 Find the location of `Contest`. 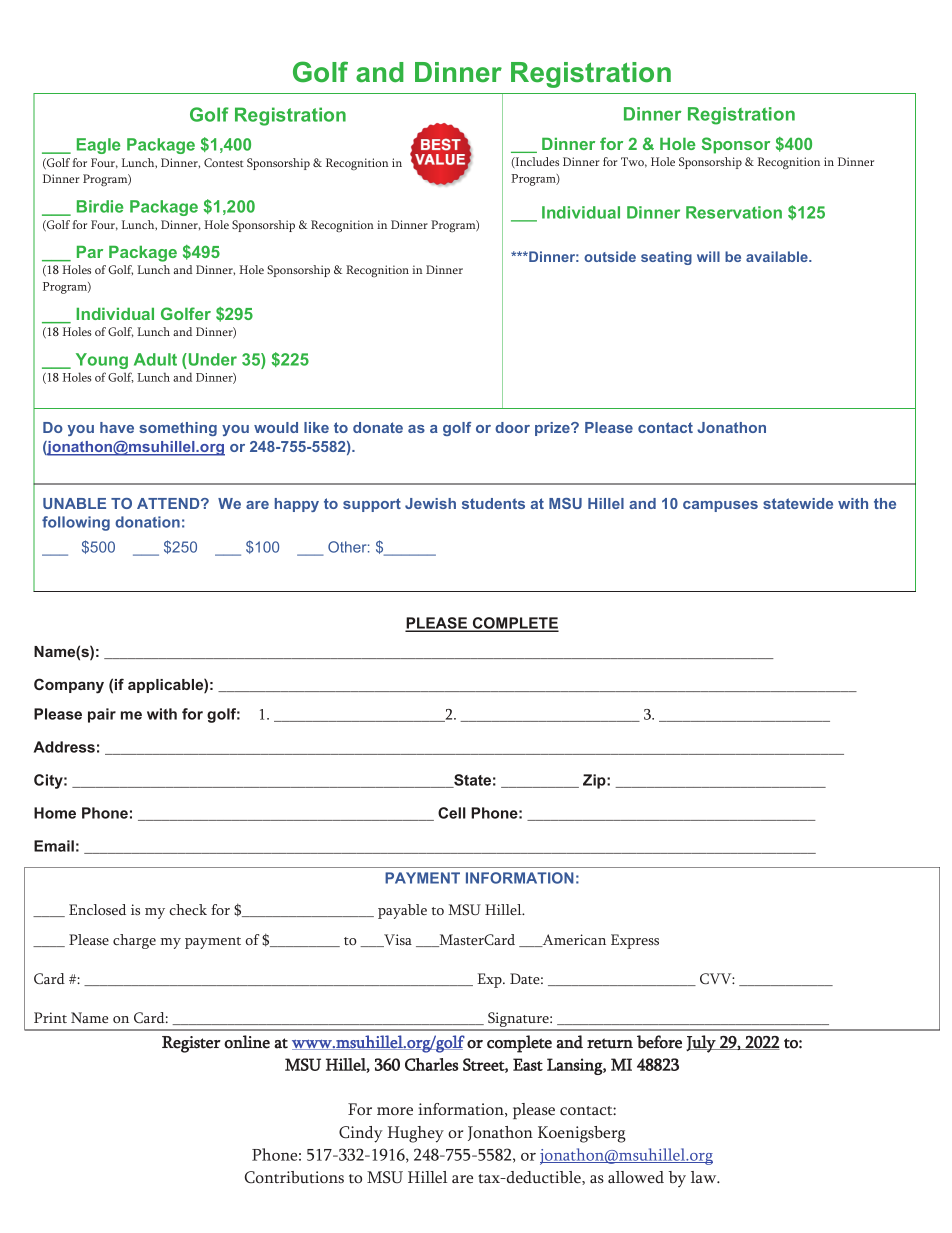

Contest is located at coordinates (224, 162).
